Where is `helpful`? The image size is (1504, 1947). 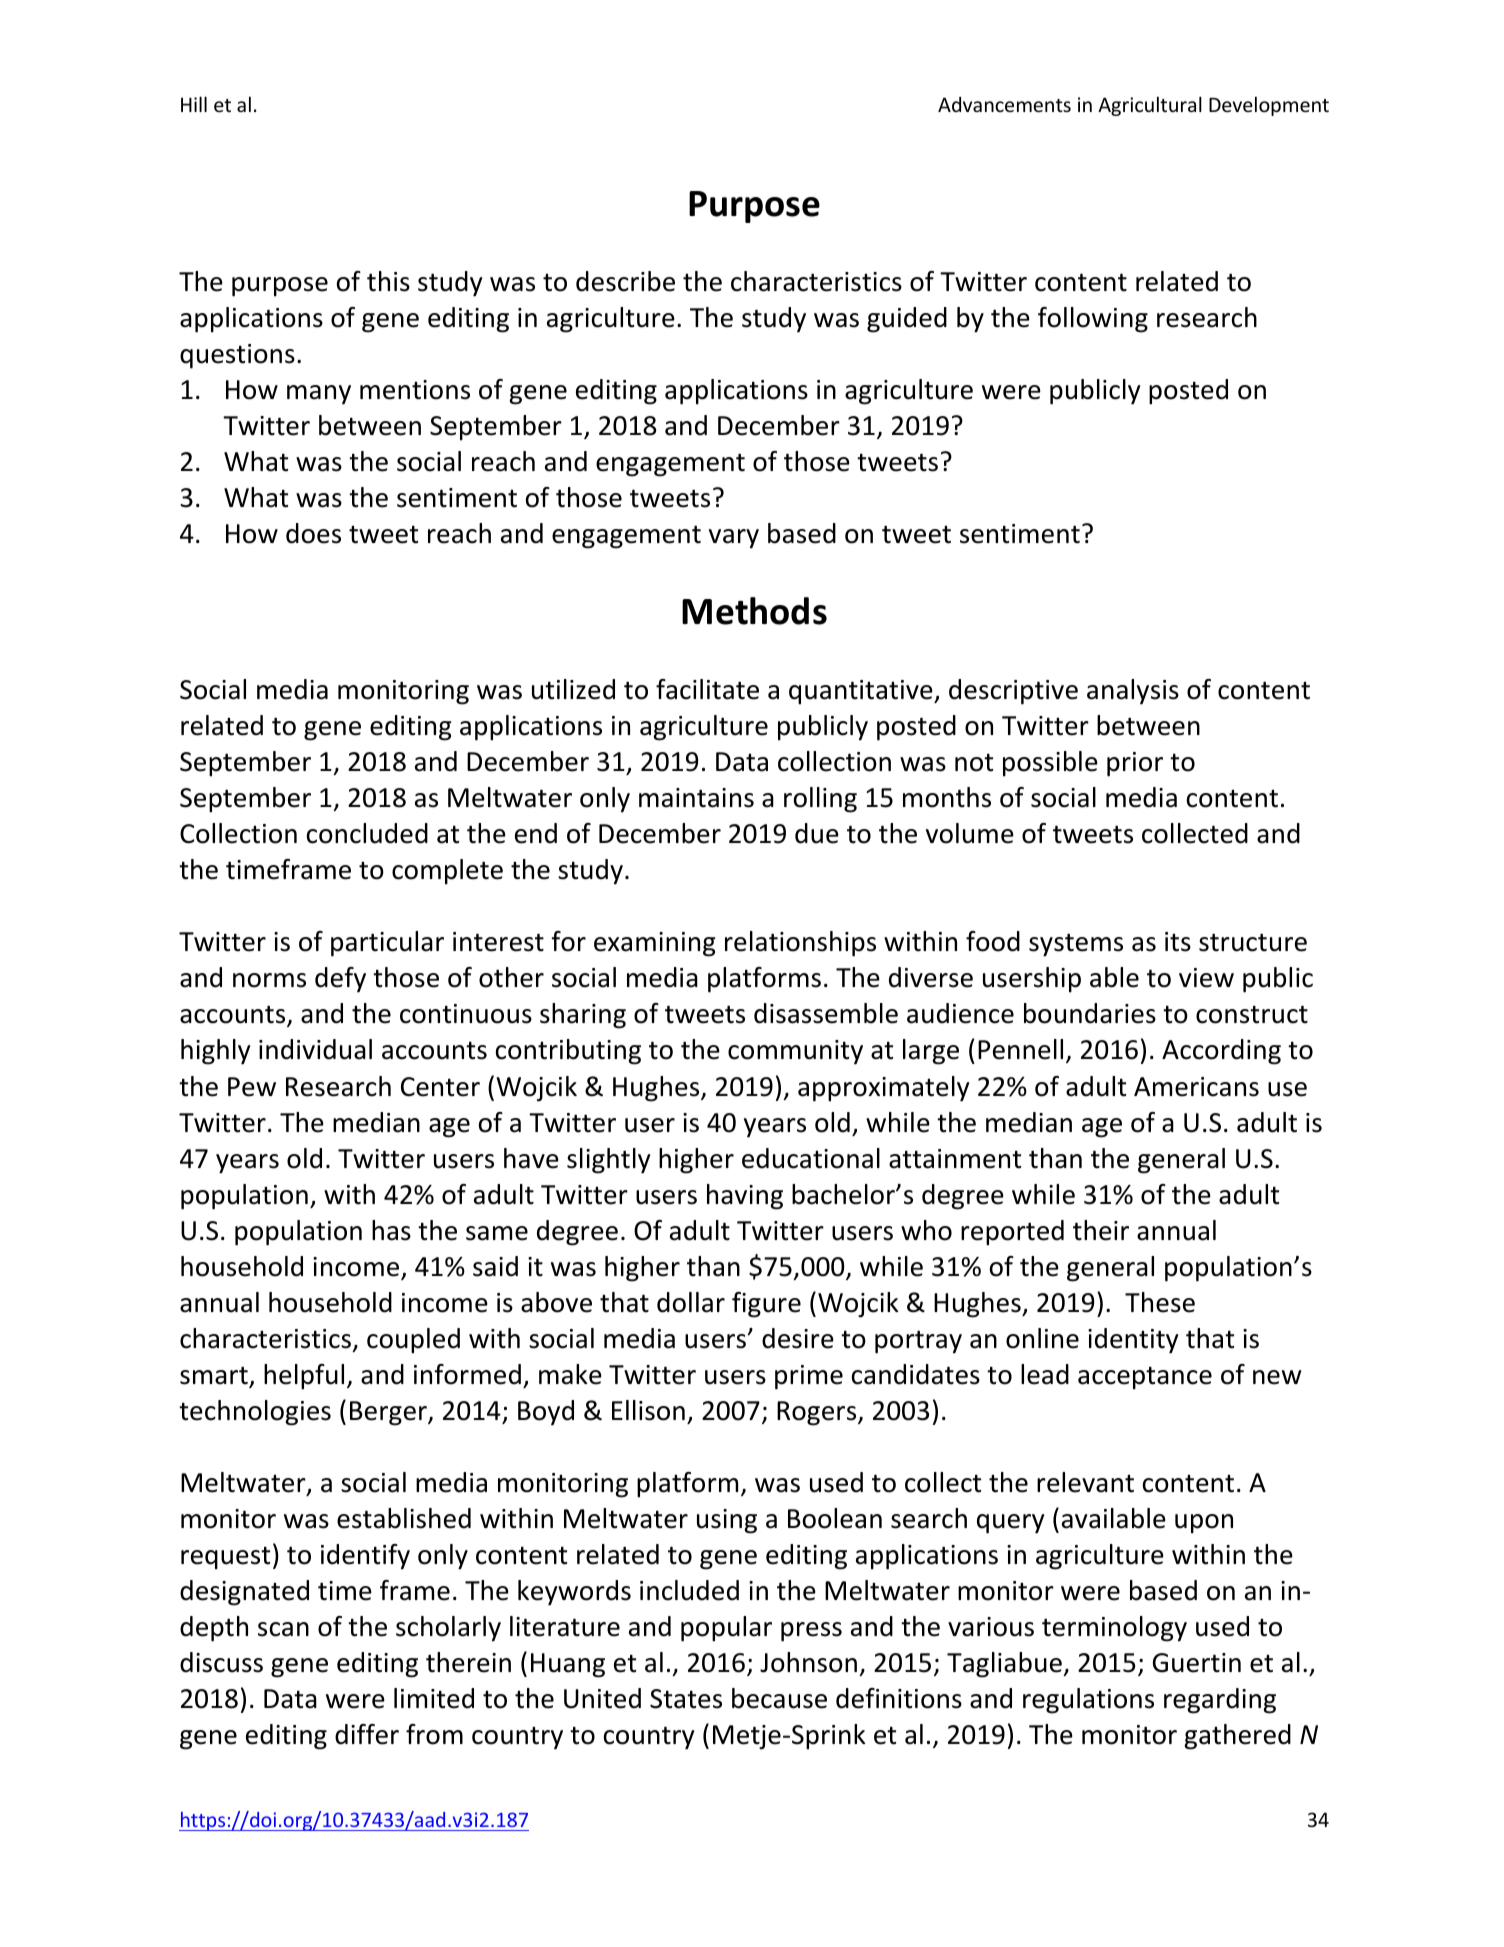
helpful is located at coordinates (304, 1377).
